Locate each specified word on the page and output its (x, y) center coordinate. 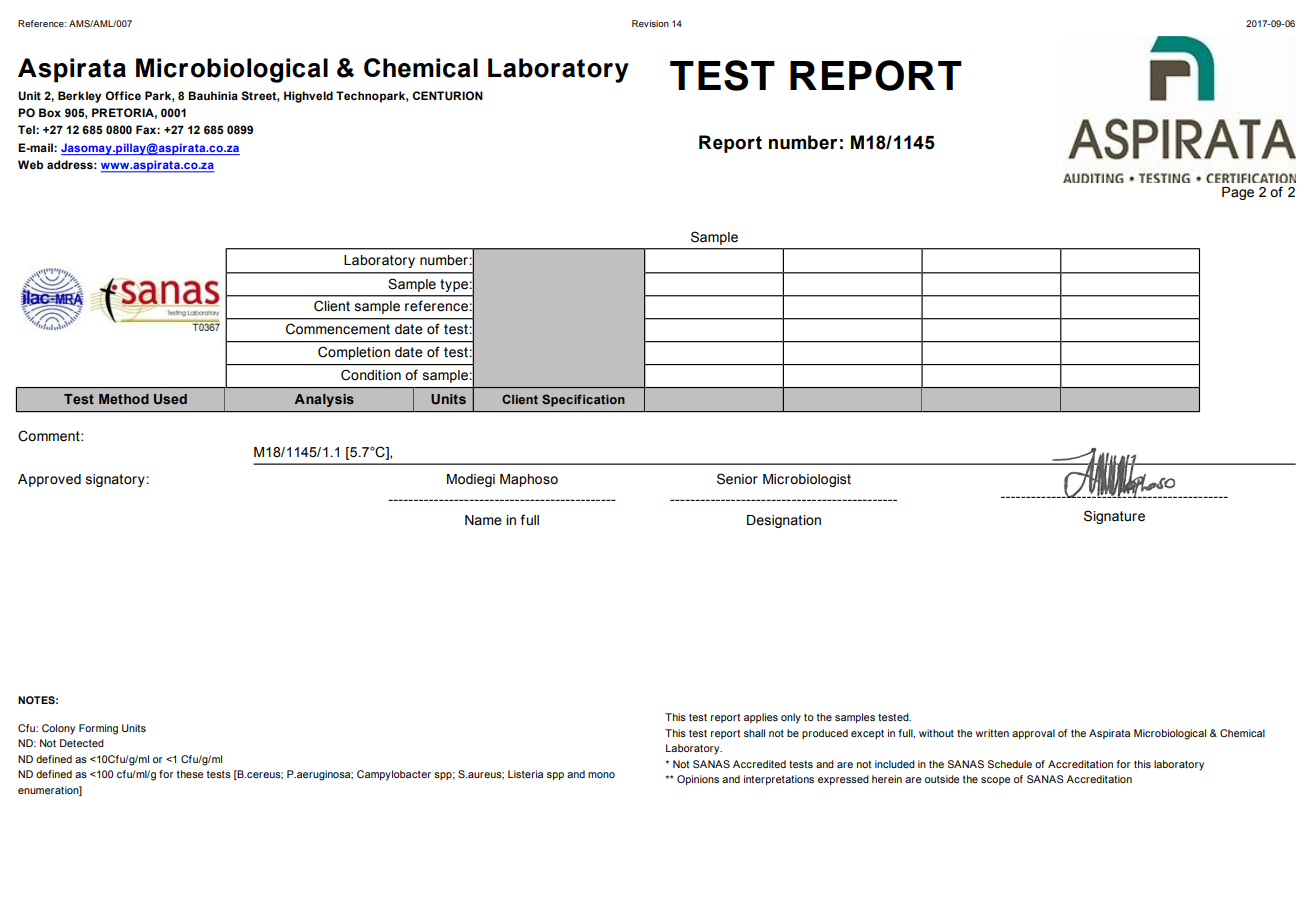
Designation (784, 521)
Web (30, 164)
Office (123, 95)
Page (1238, 193)
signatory (115, 480)
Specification (583, 400)
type (454, 285)
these (190, 774)
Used (170, 399)
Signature (1114, 517)
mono (601, 775)
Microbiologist (807, 480)
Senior (737, 479)
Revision (650, 23)
